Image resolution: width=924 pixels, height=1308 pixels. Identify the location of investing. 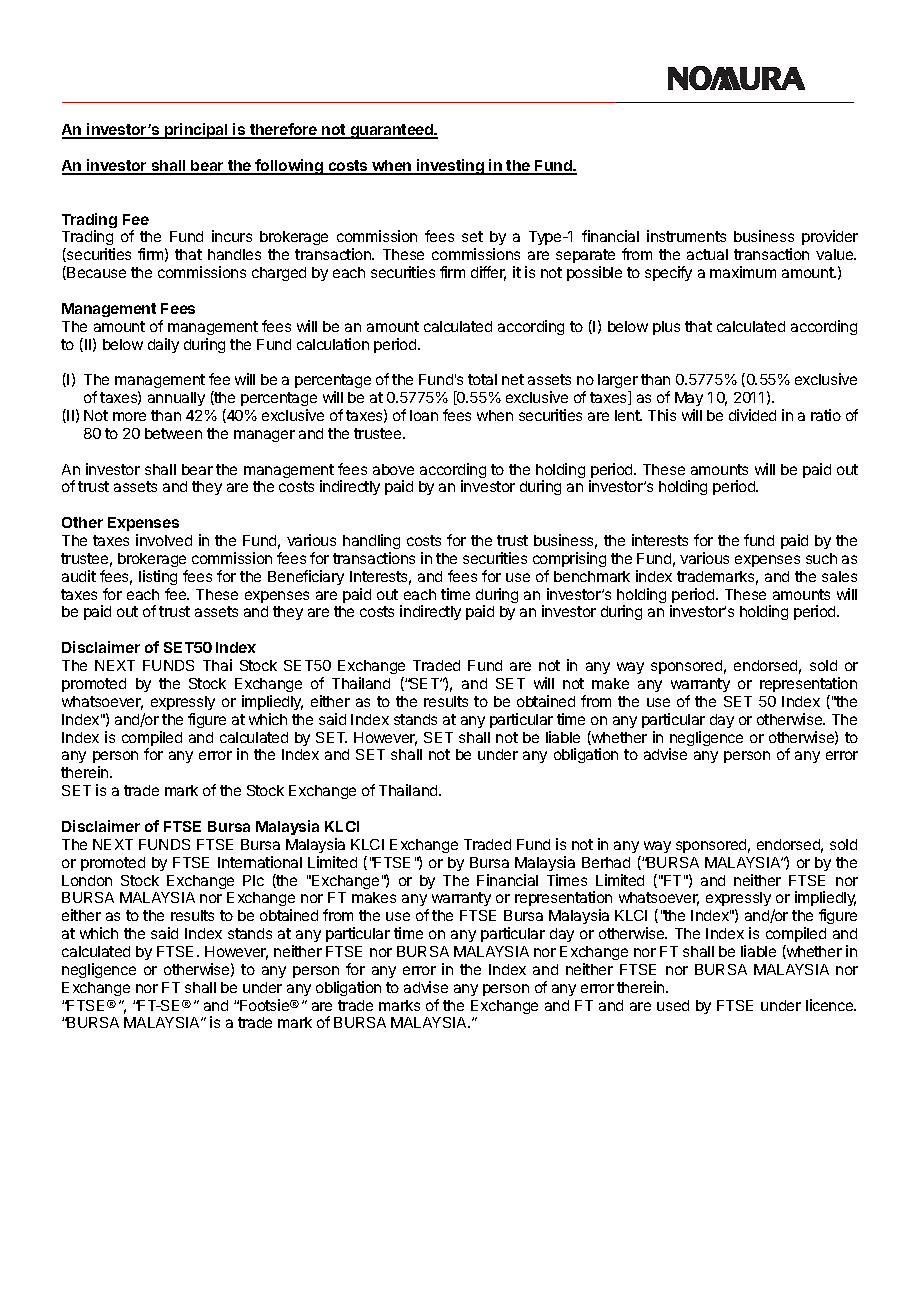
(450, 167).
